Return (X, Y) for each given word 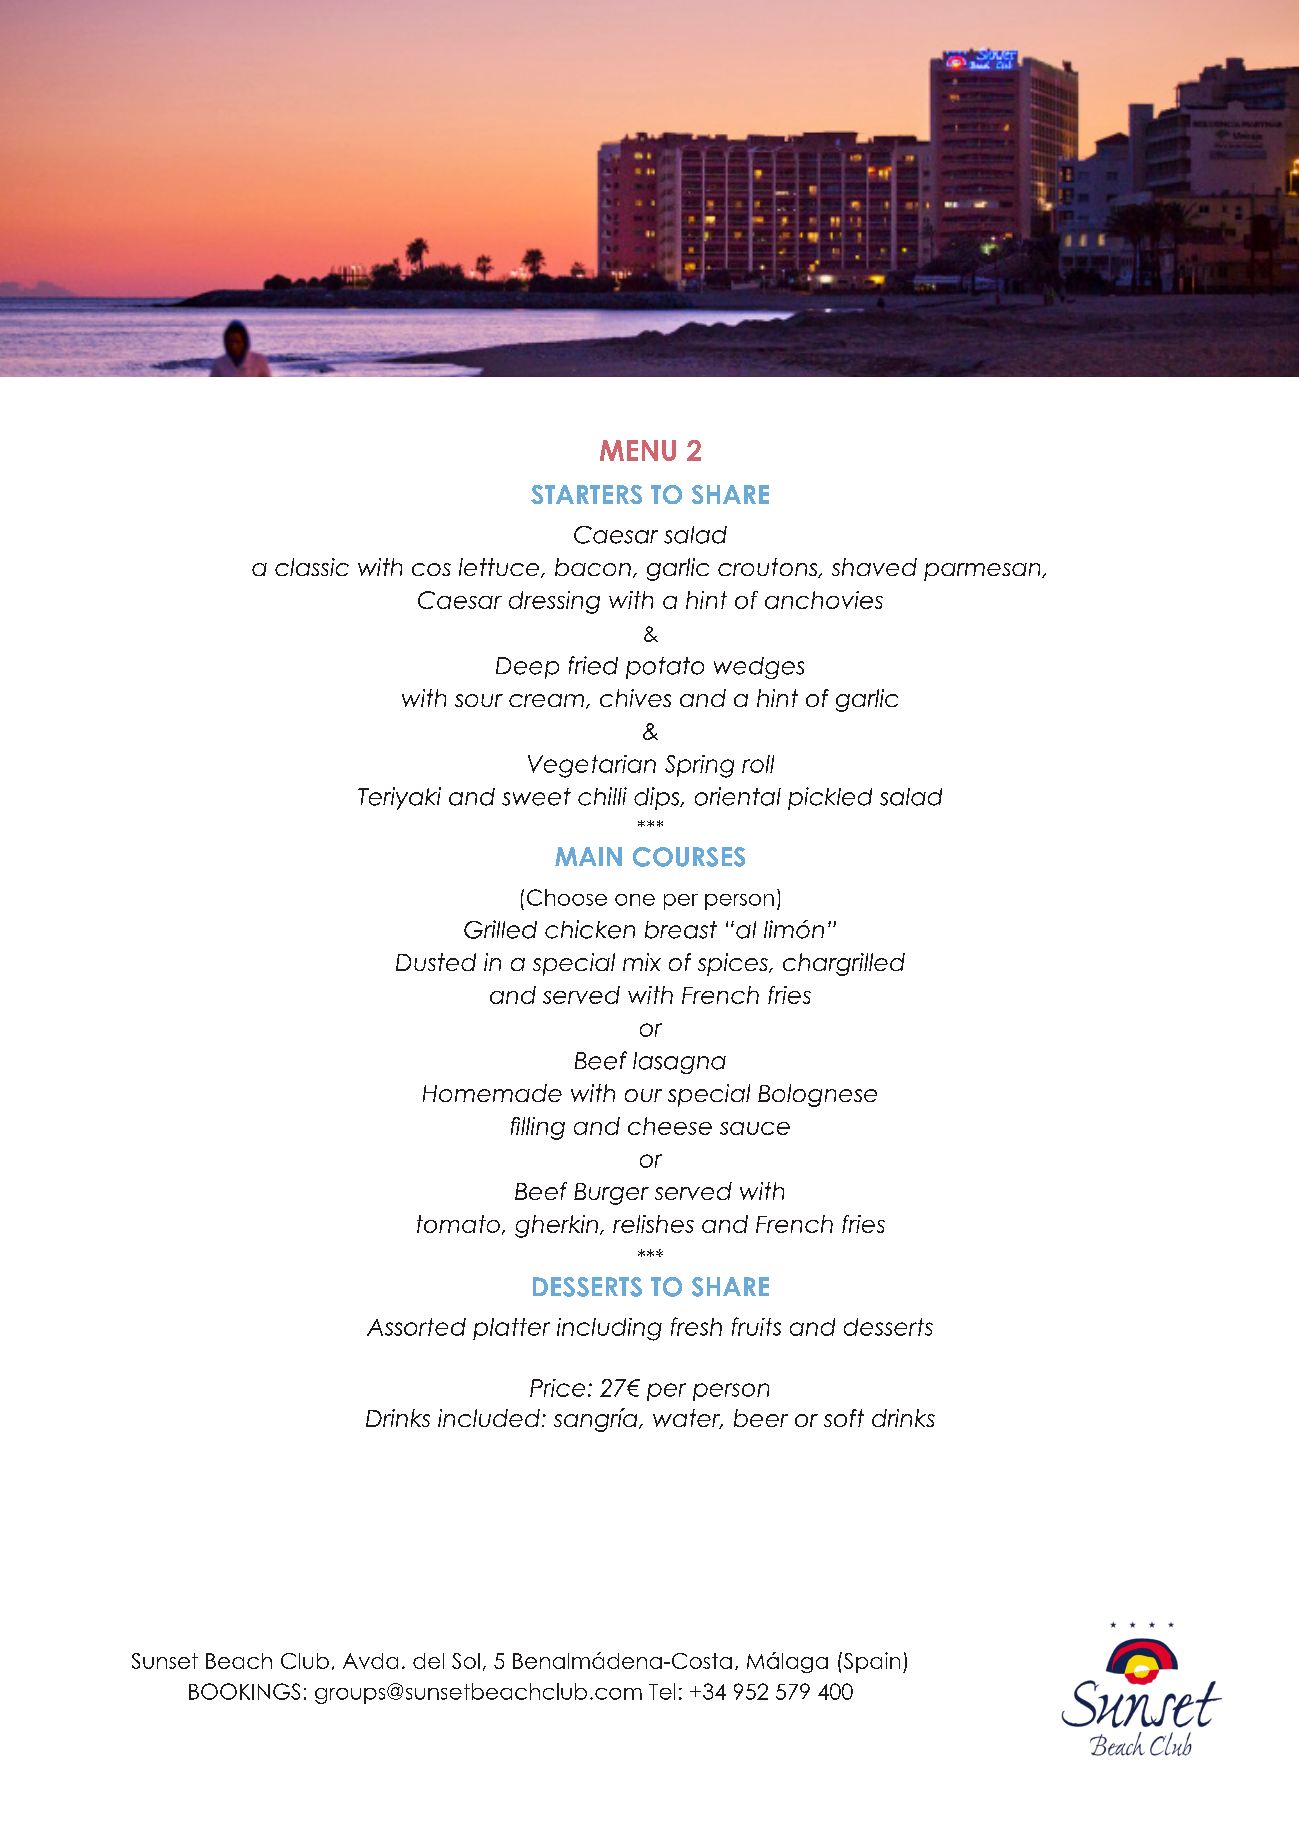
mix (642, 962)
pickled (830, 798)
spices (734, 964)
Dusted (436, 962)
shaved (874, 567)
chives (635, 698)
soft (844, 1418)
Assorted (416, 1327)
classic (312, 567)
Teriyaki (399, 798)
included (489, 1418)
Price (557, 1388)
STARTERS (586, 494)
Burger (611, 1194)
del (428, 1661)
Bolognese (817, 1095)
